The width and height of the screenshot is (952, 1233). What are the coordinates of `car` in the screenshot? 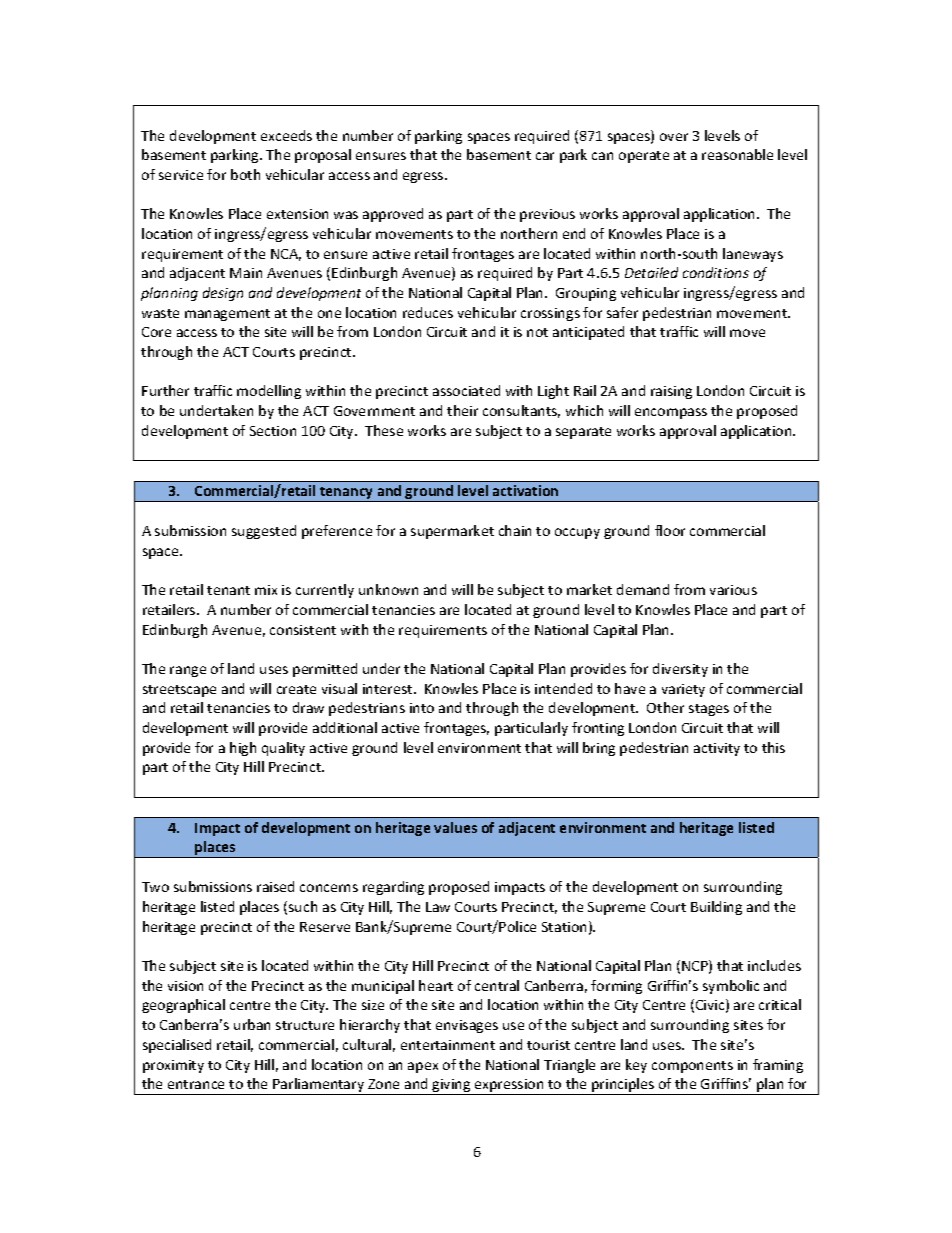 It's located at (545, 156).
